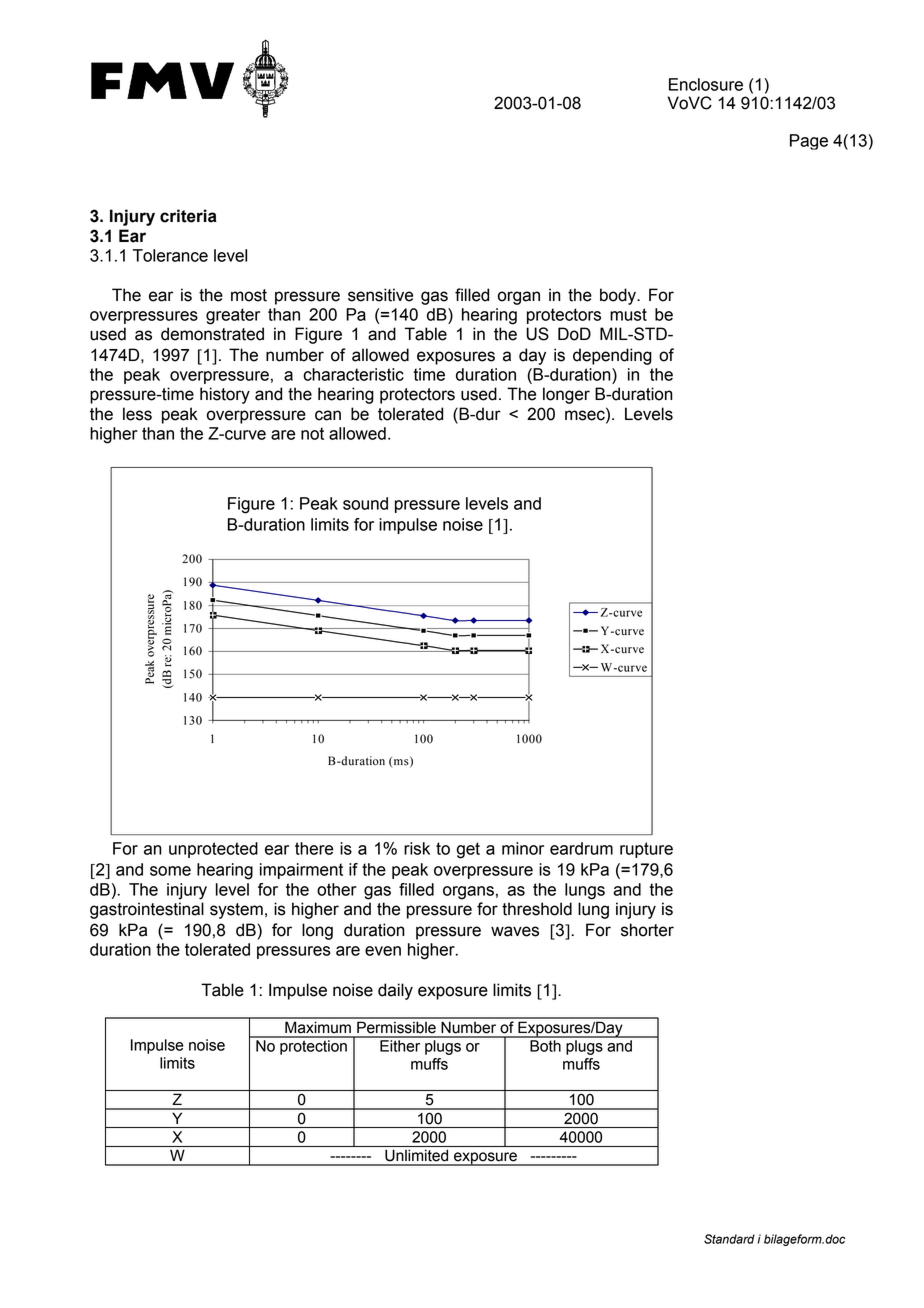 This document has width=924, height=1308. Describe the element at coordinates (188, 216) in the document. I see `criteria` at that location.
